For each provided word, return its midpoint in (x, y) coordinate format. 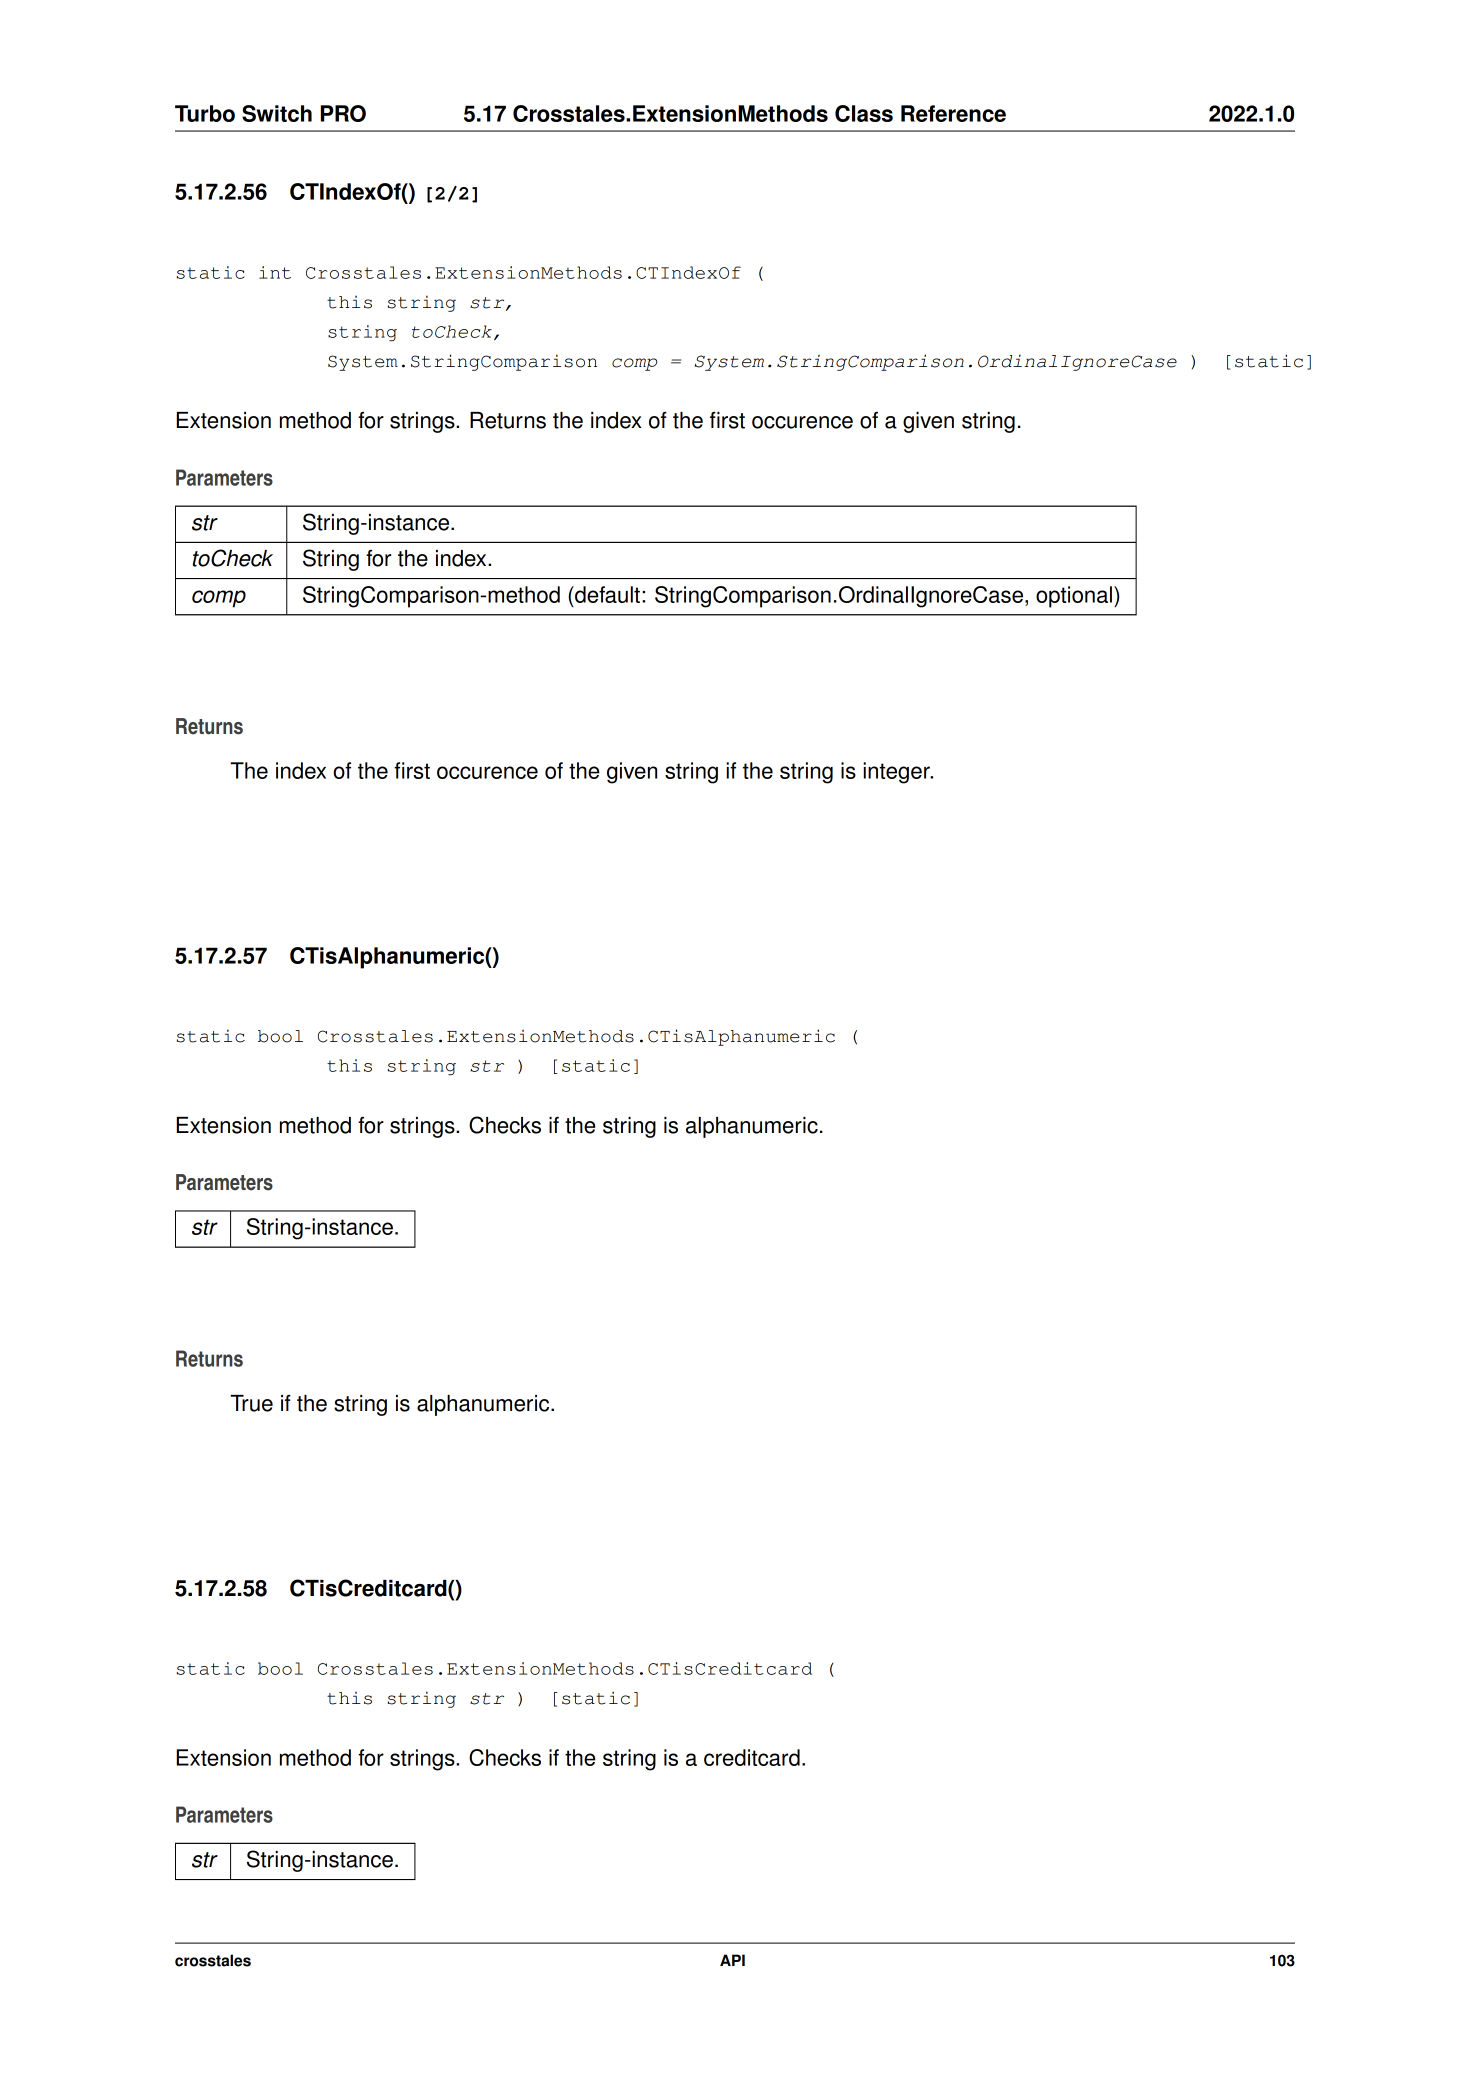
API (732, 1960)
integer (897, 773)
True (251, 1403)
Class (864, 113)
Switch (277, 113)
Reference (953, 113)
